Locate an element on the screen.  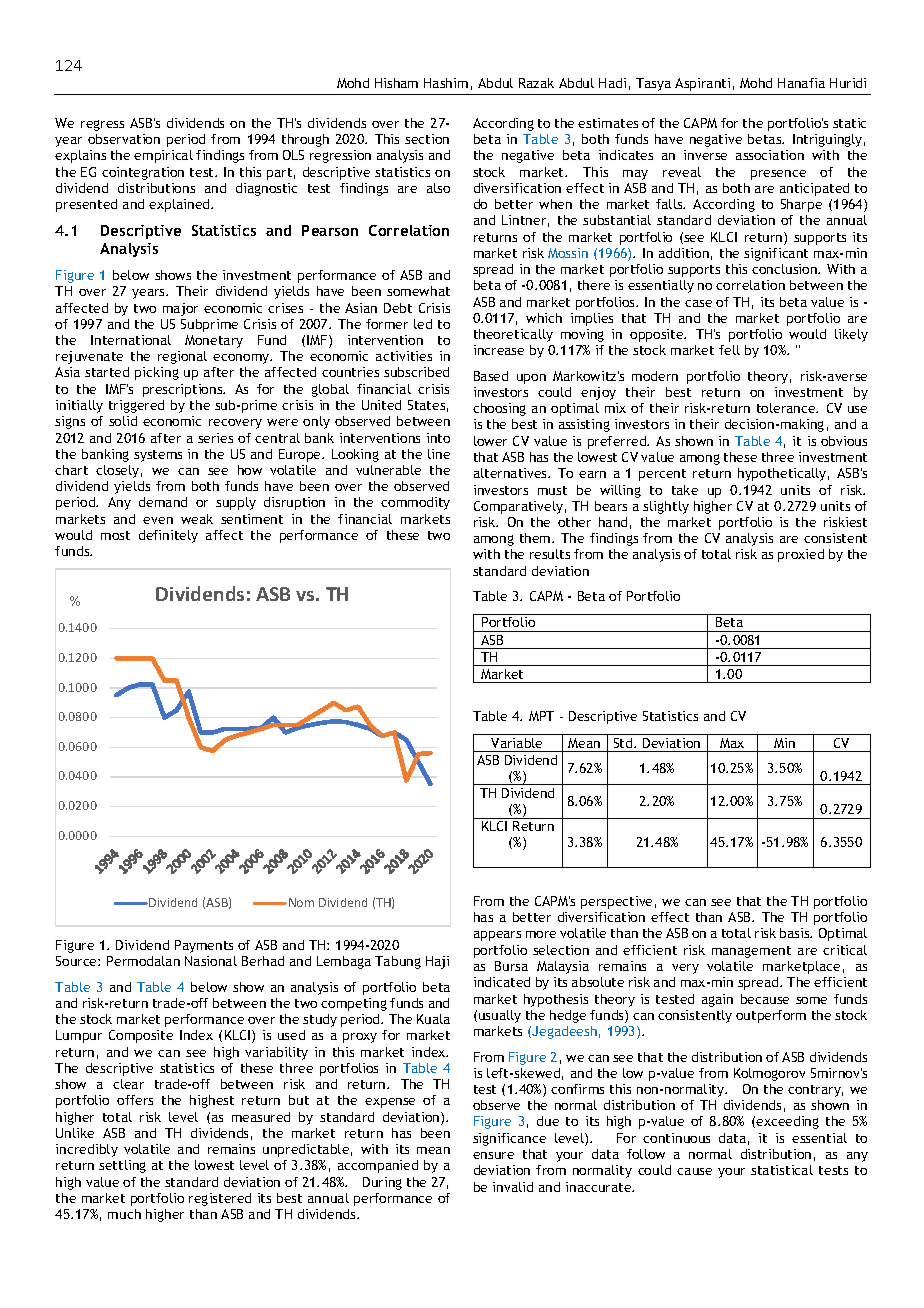
observation is located at coordinates (124, 139).
